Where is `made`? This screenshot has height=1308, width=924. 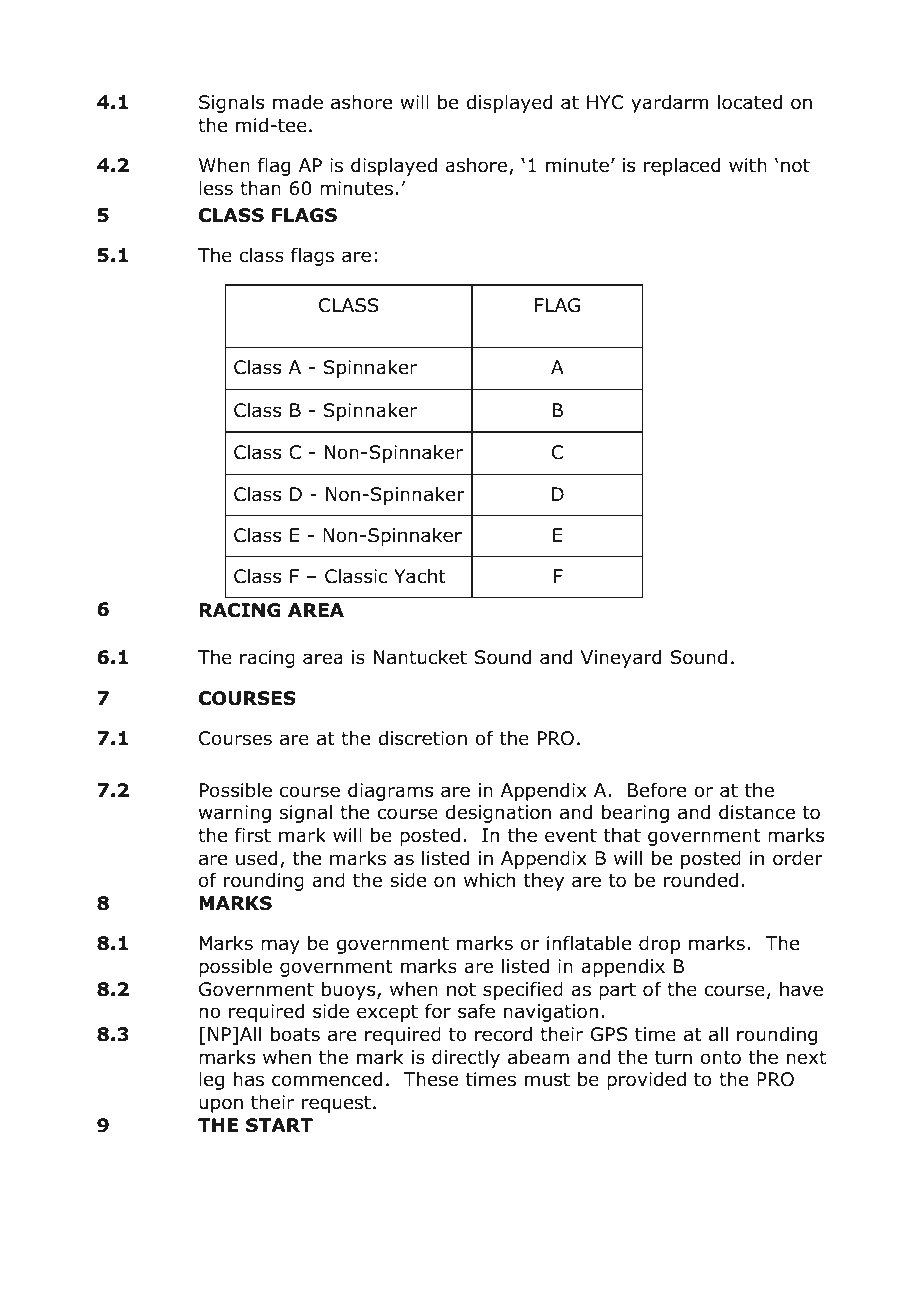 made is located at coordinates (298, 102).
